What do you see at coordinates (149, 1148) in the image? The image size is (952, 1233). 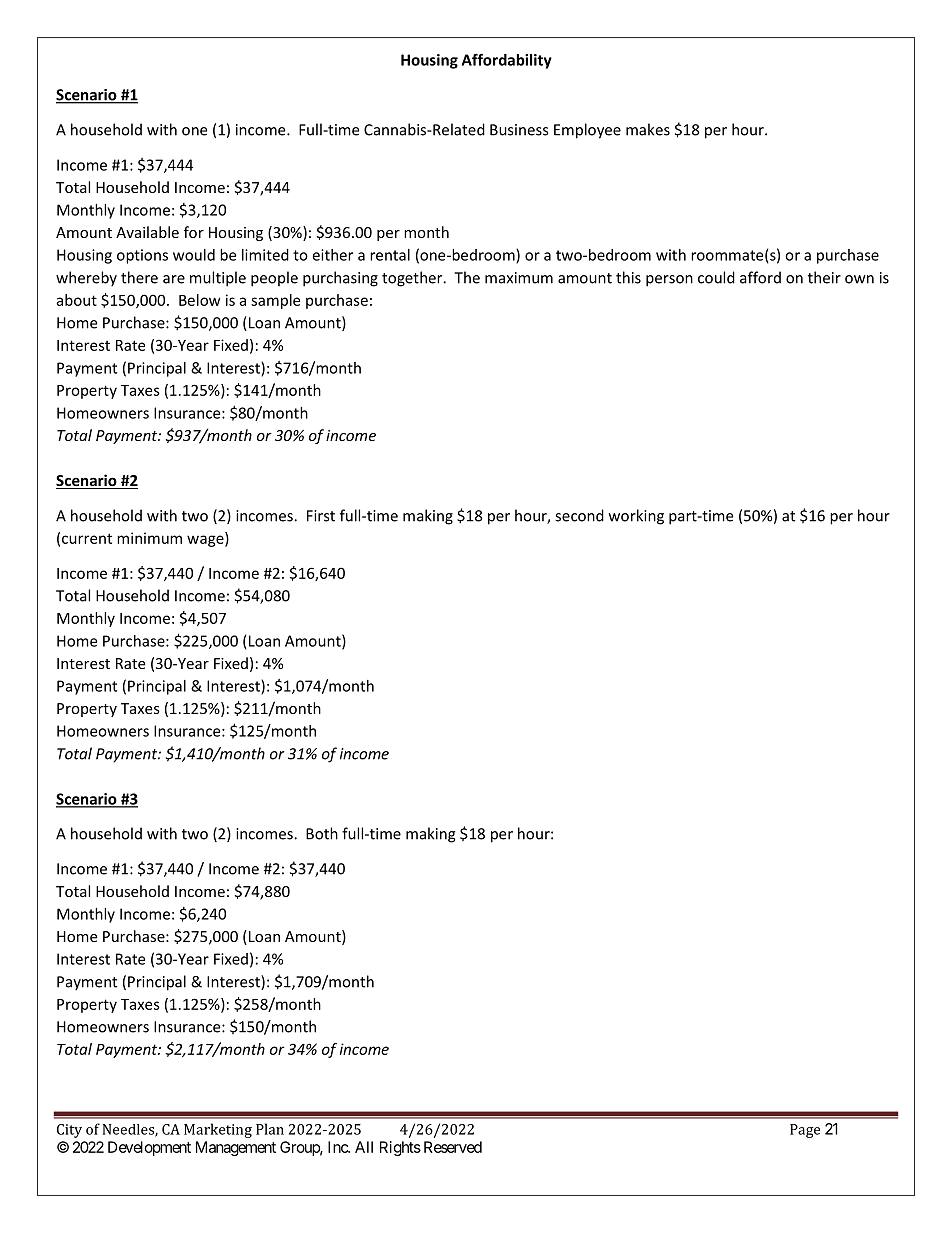 I see `Development` at bounding box center [149, 1148].
